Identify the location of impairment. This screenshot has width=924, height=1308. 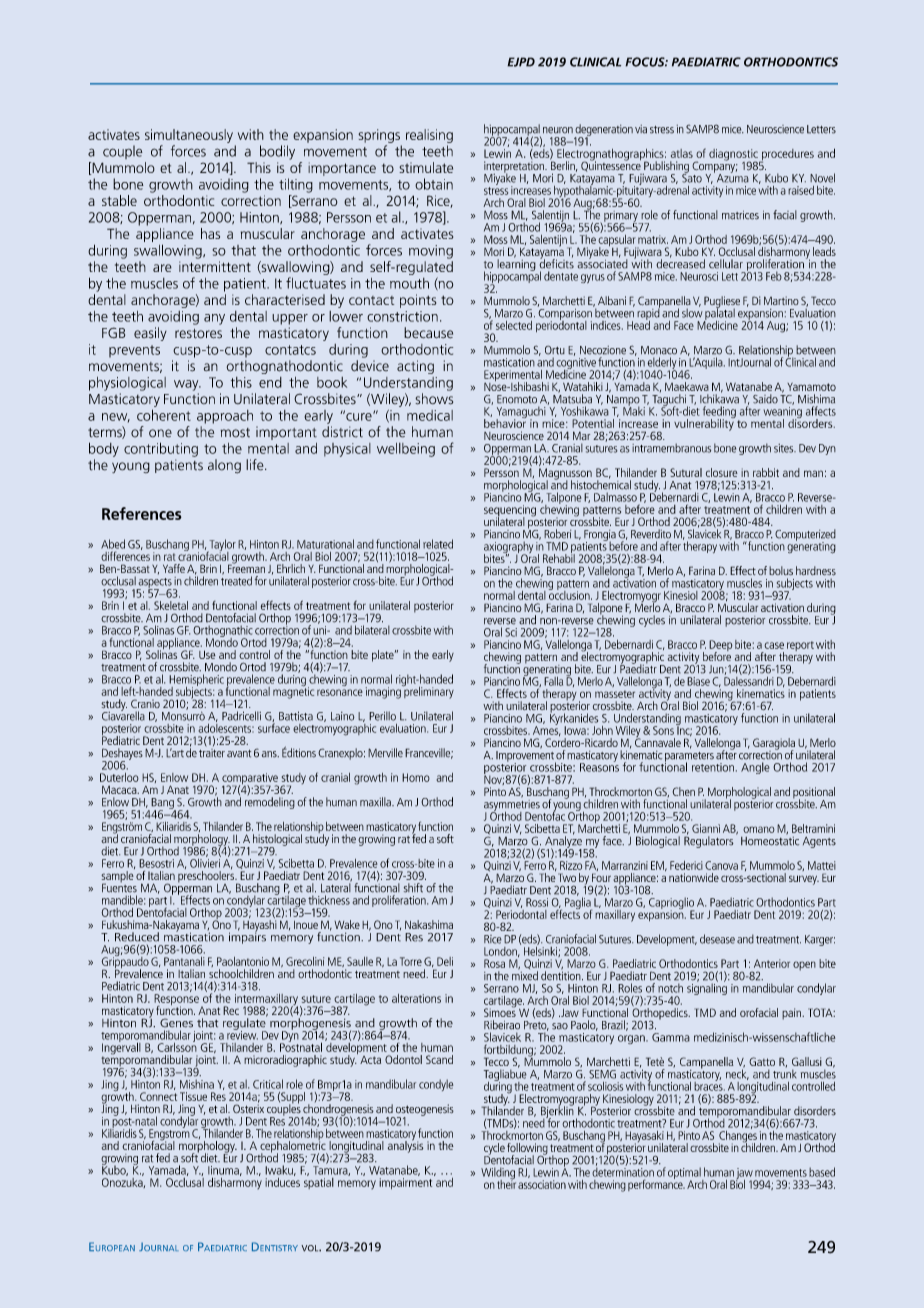
(405, 1183).
